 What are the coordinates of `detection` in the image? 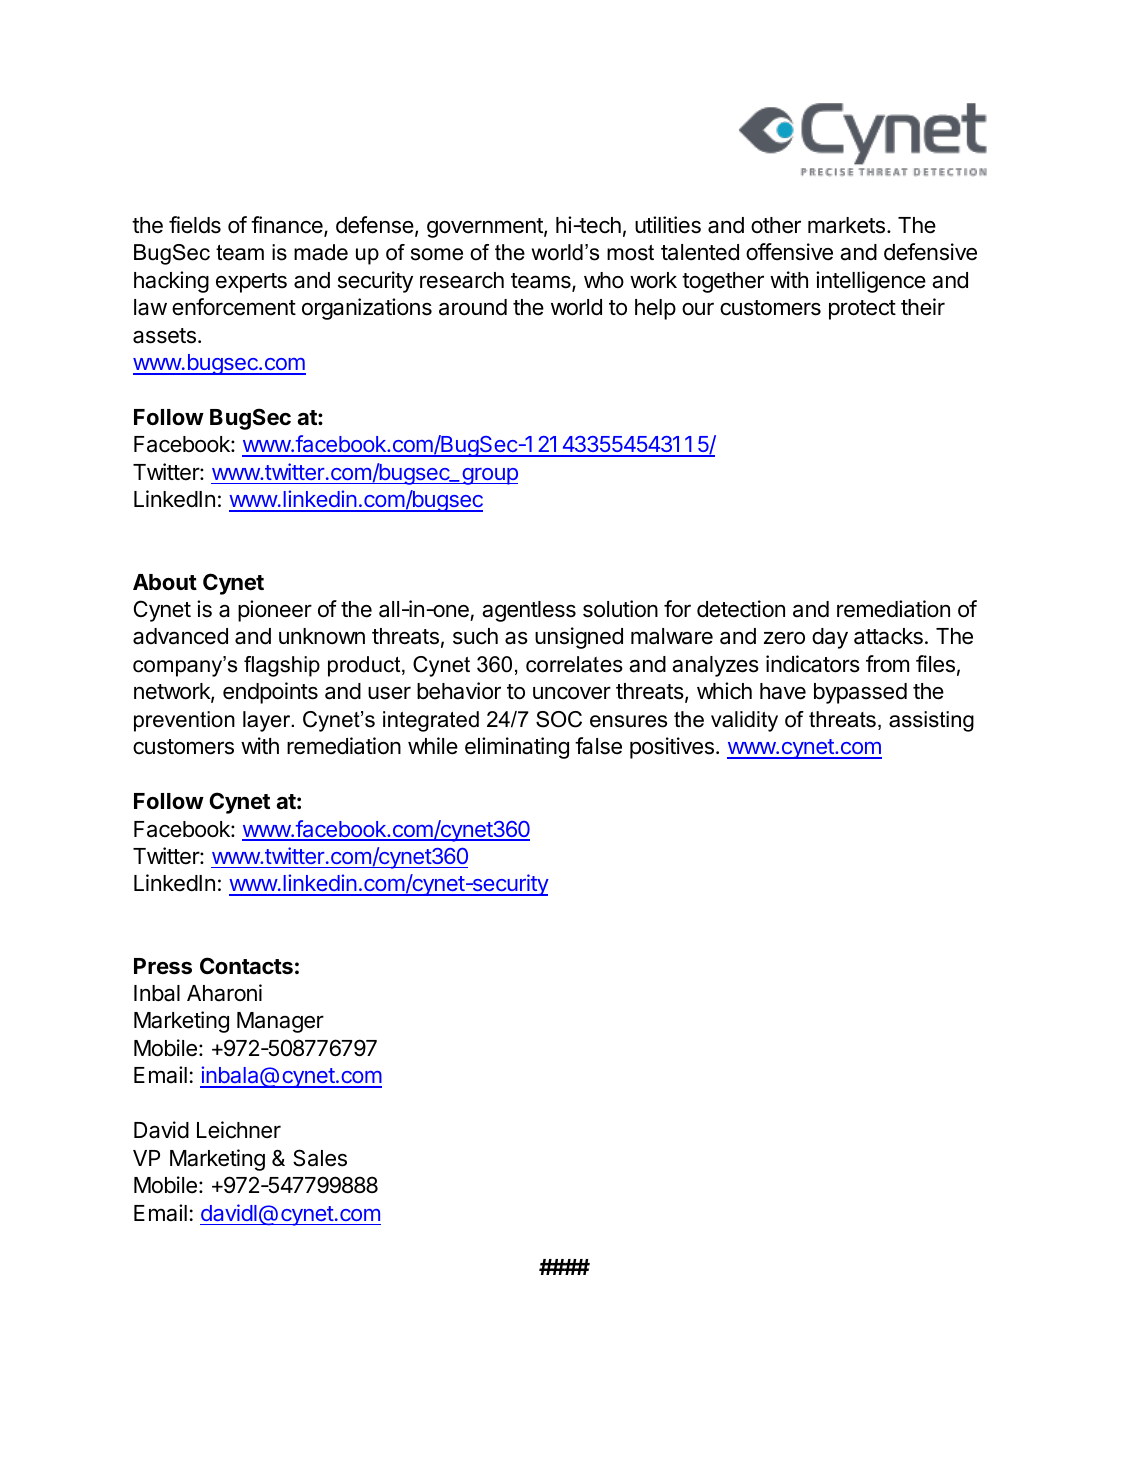 It's located at (741, 609).
